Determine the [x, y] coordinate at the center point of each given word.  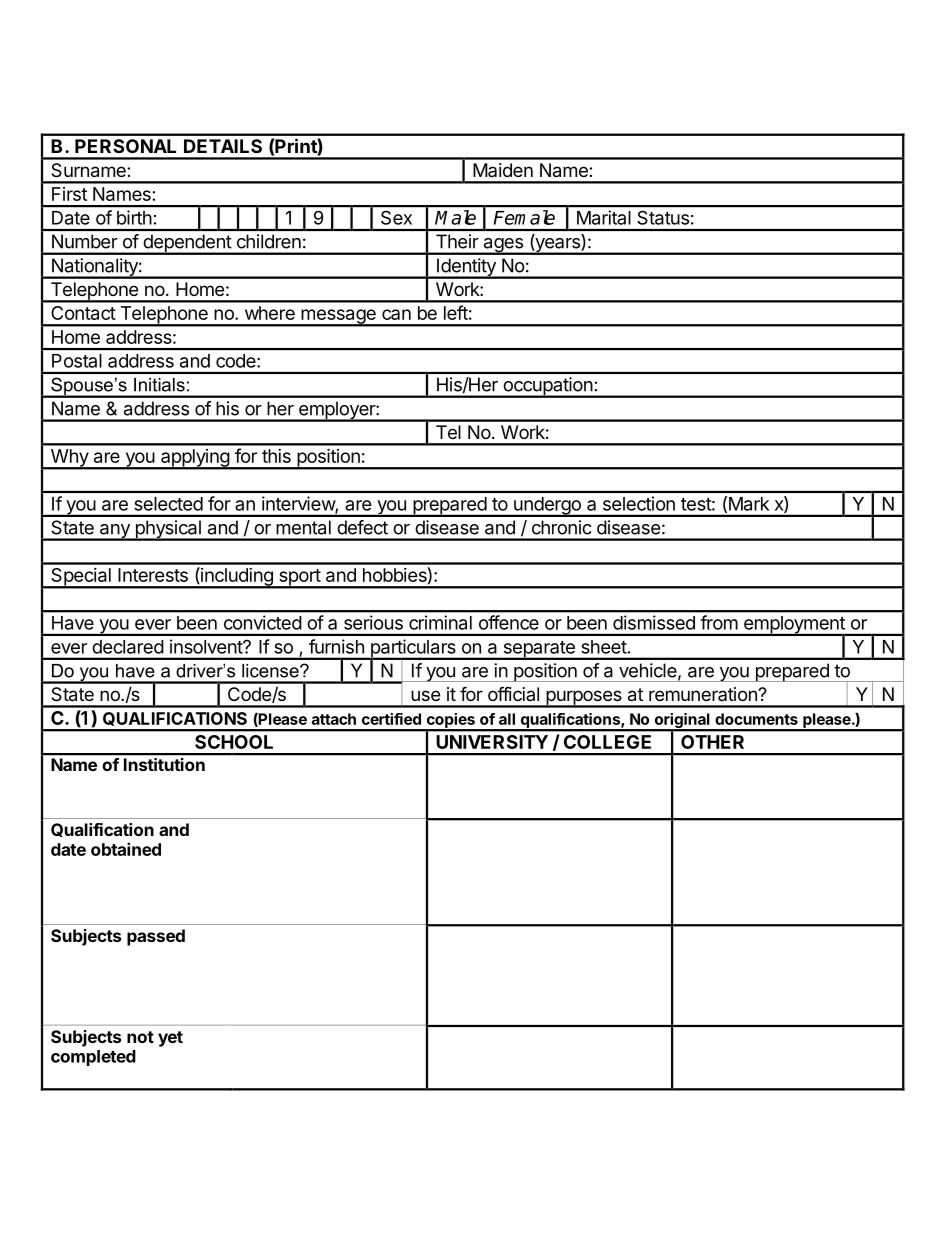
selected [168, 504]
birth [134, 217]
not [140, 1037]
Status [663, 218]
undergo [547, 507]
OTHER [712, 742]
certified [391, 719]
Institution [164, 764]
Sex [396, 218]
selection [639, 503]
